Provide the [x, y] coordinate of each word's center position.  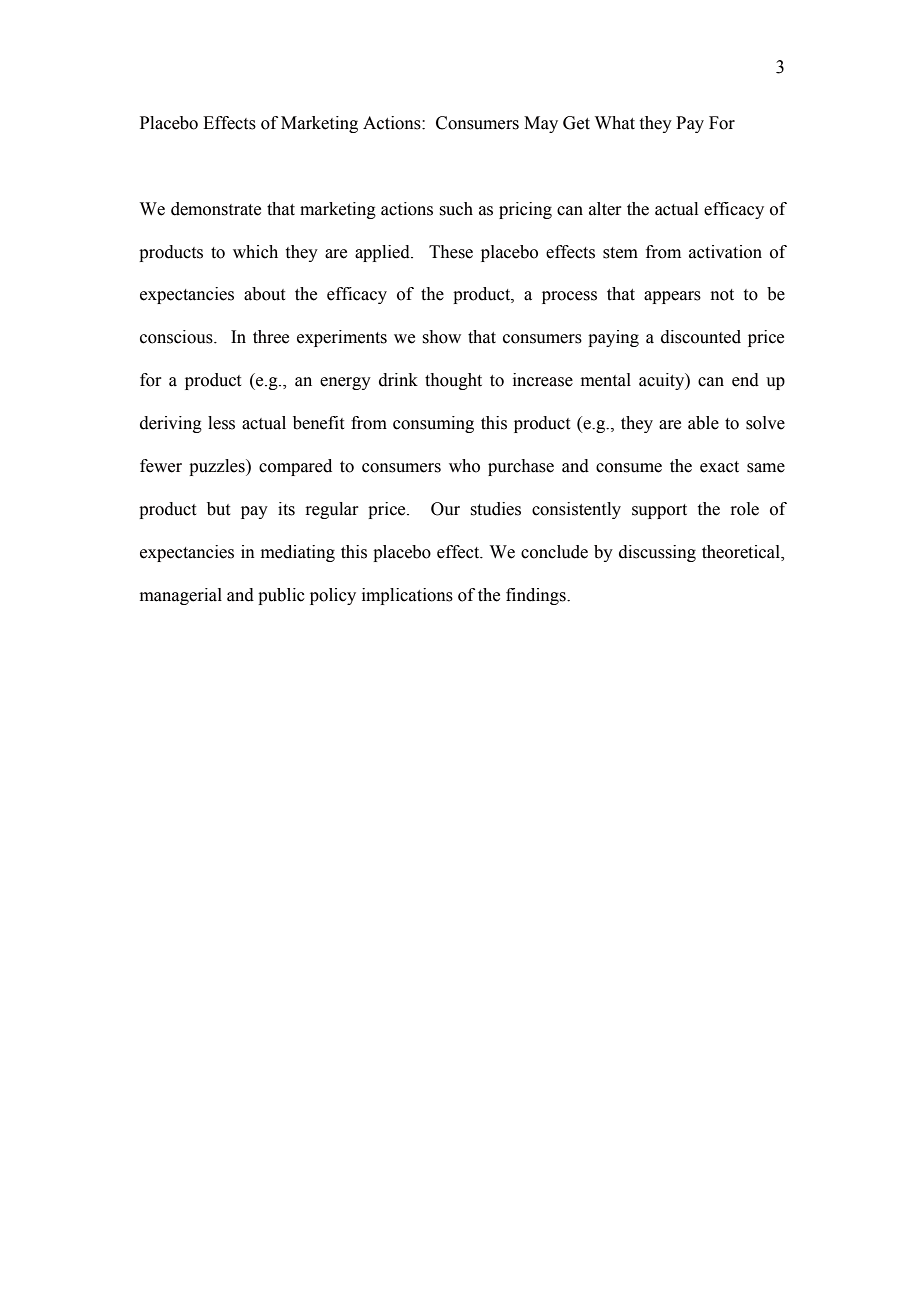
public [281, 596]
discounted [701, 337]
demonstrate [216, 209]
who [464, 466]
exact [719, 467]
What [615, 123]
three [271, 337]
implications [407, 596]
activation [725, 252]
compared [295, 467]
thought [453, 381]
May [541, 124]
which [255, 252]
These [451, 252]
